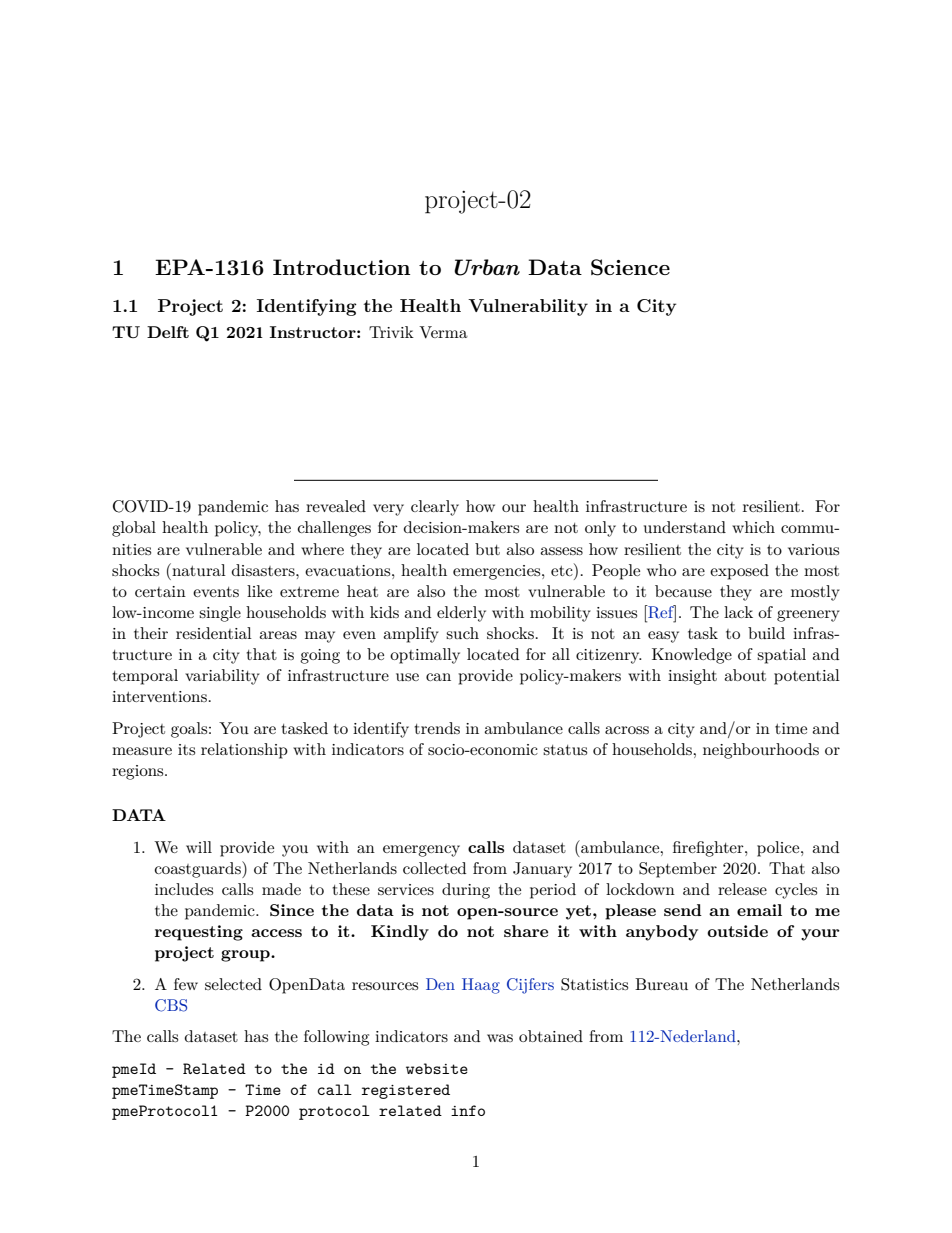 The width and height of the image is (952, 1233). Describe the element at coordinates (468, 1110) in the image. I see `info` at that location.
